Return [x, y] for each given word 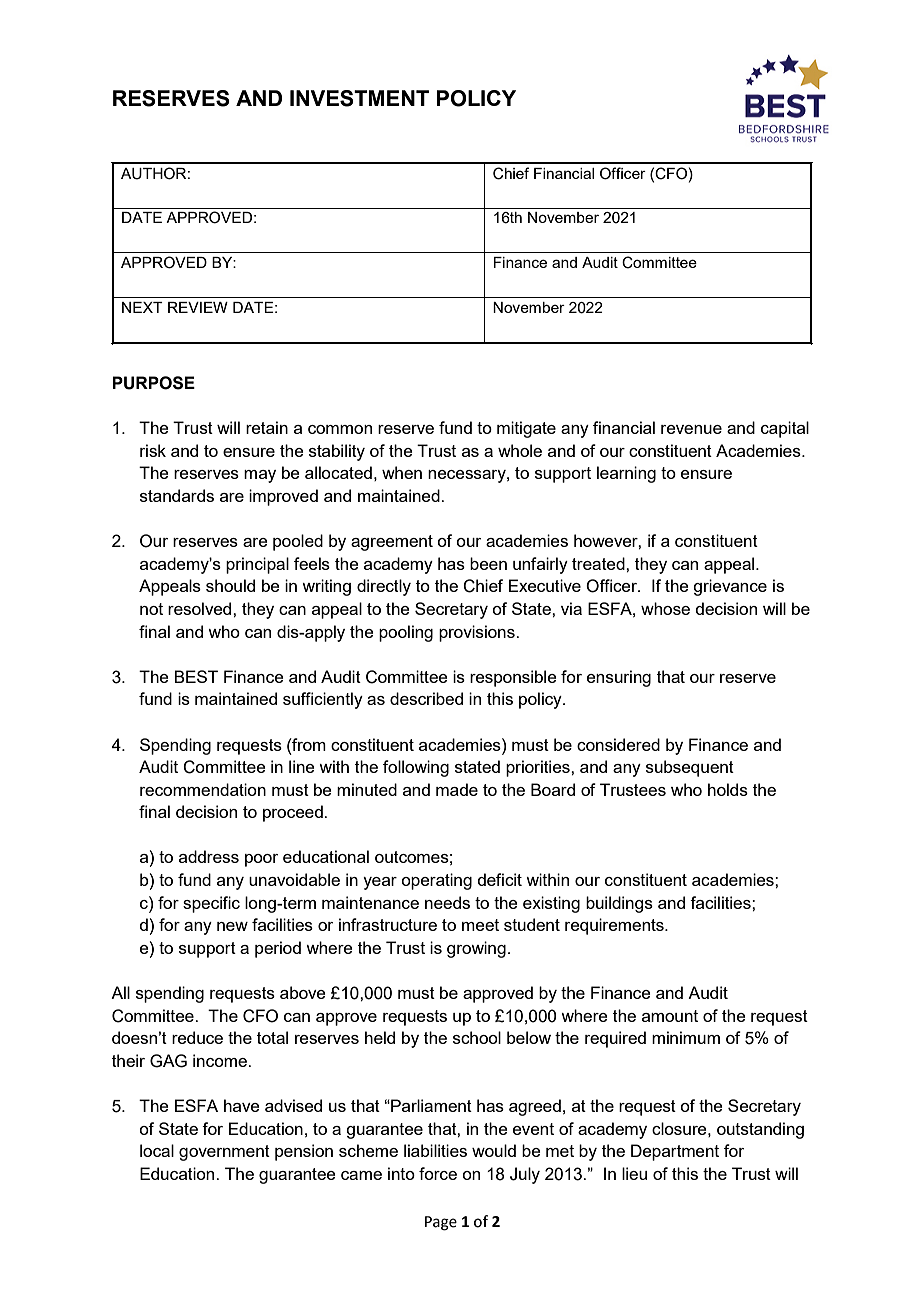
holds [728, 789]
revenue [691, 429]
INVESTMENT [359, 98]
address [209, 856]
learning [626, 474]
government [224, 1153]
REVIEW [198, 307]
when [402, 472]
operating [436, 881]
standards [177, 495]
